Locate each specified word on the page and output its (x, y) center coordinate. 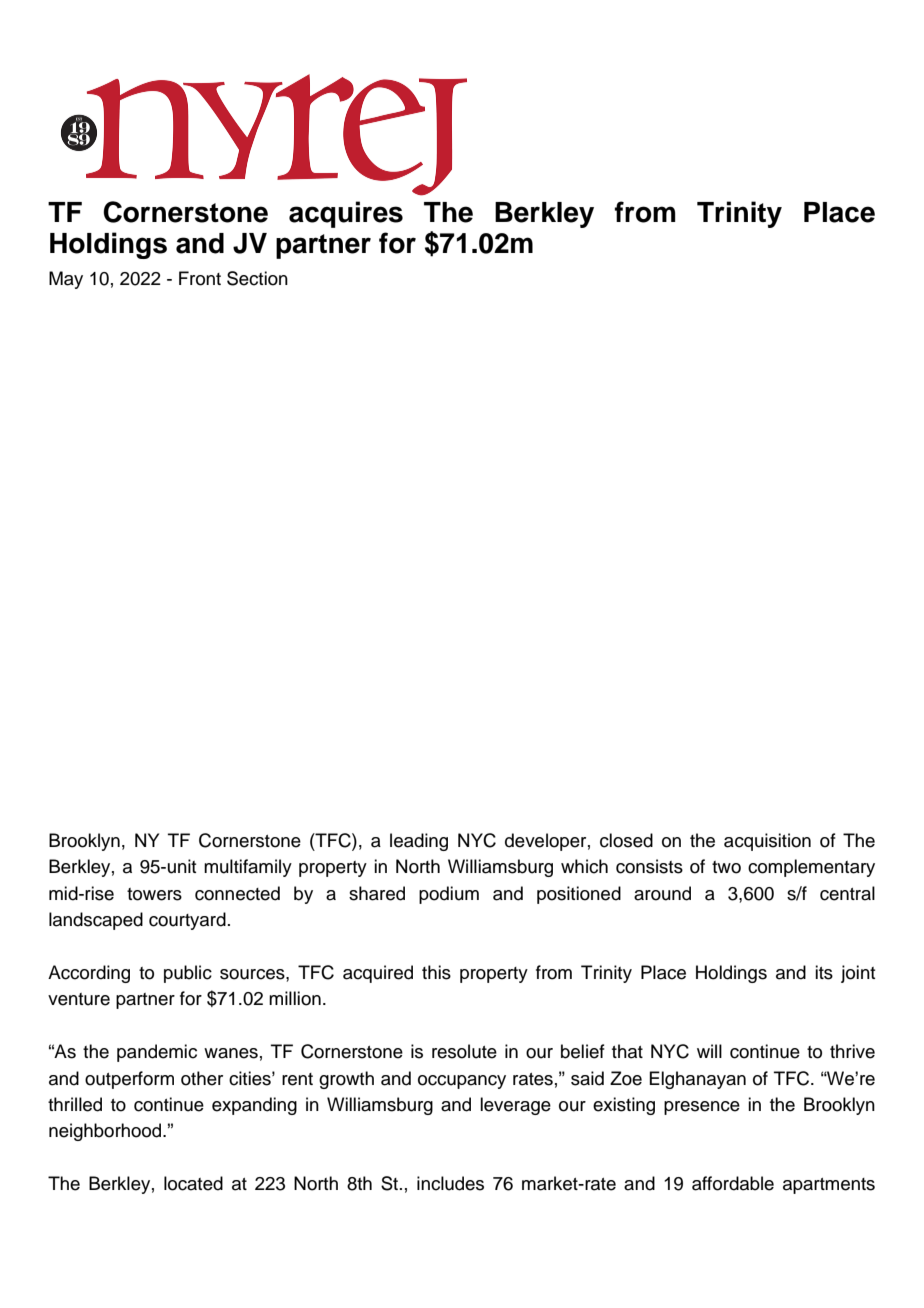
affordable (733, 1183)
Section (257, 278)
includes (450, 1183)
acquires (346, 214)
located (193, 1183)
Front (200, 278)
